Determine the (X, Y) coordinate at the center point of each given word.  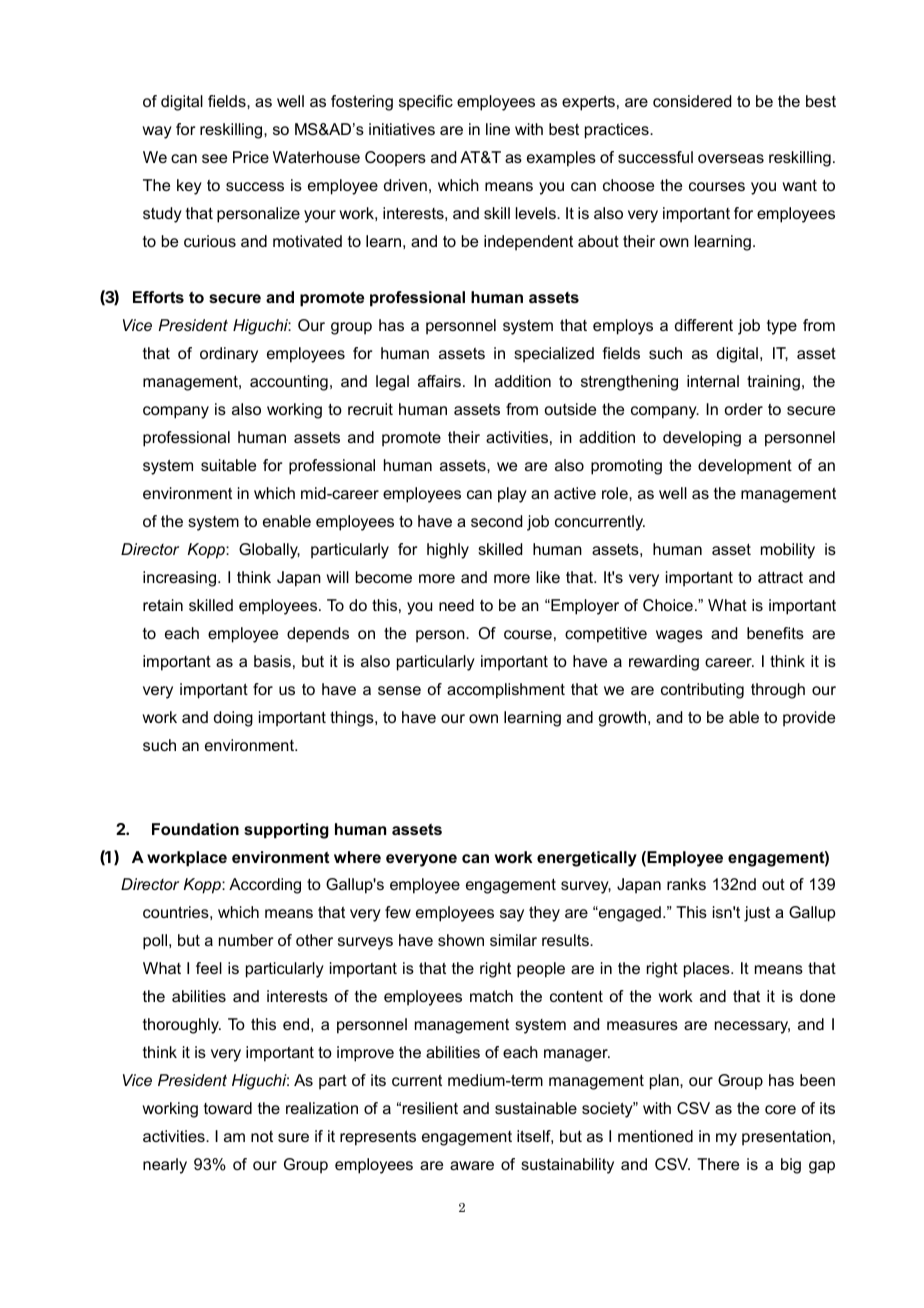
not (262, 1136)
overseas (731, 158)
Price (251, 157)
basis (272, 661)
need (456, 605)
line (498, 129)
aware (472, 1165)
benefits (775, 633)
